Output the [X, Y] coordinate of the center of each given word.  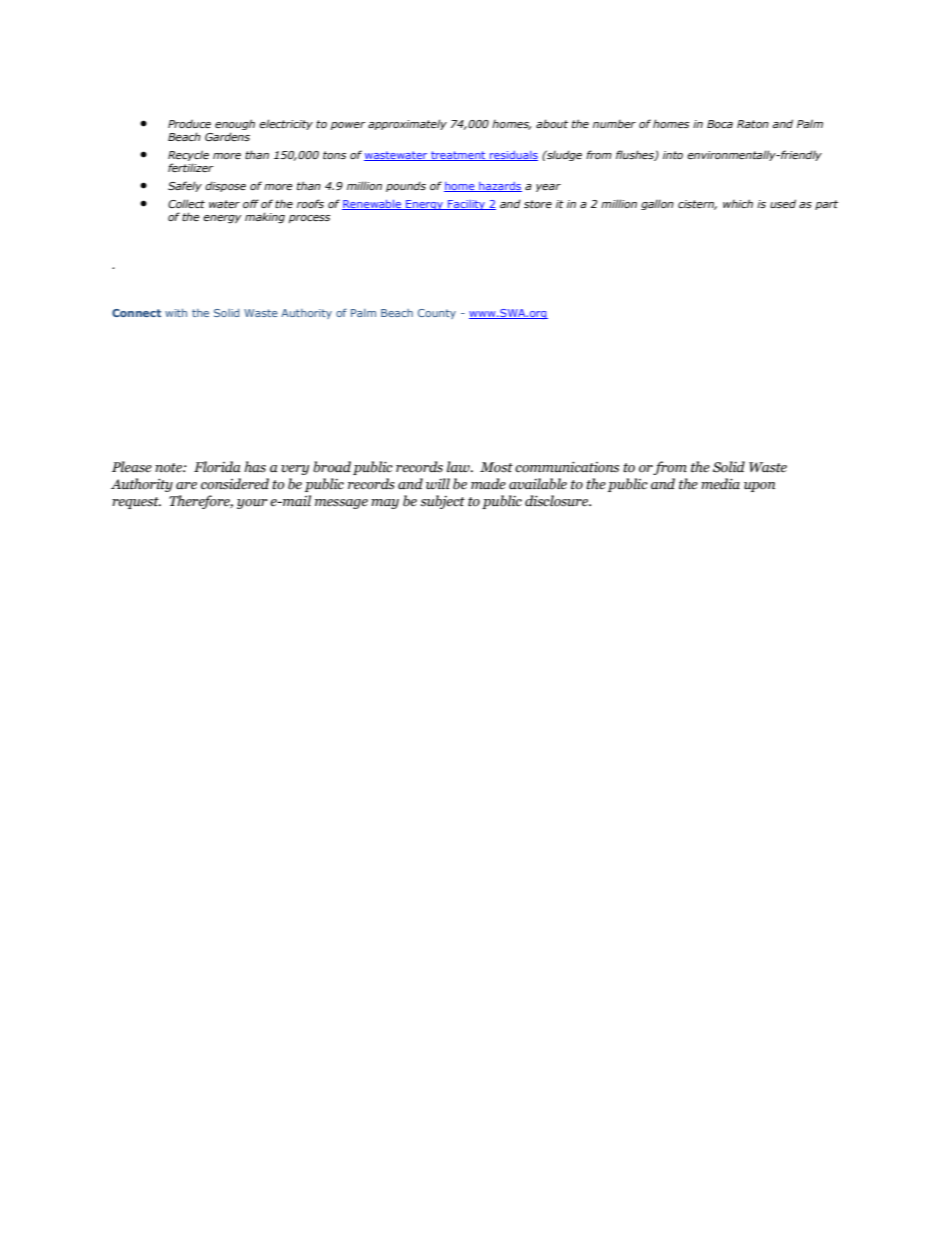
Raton [753, 124]
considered [235, 484]
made [488, 484]
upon [759, 487]
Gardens [227, 136]
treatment [458, 156]
